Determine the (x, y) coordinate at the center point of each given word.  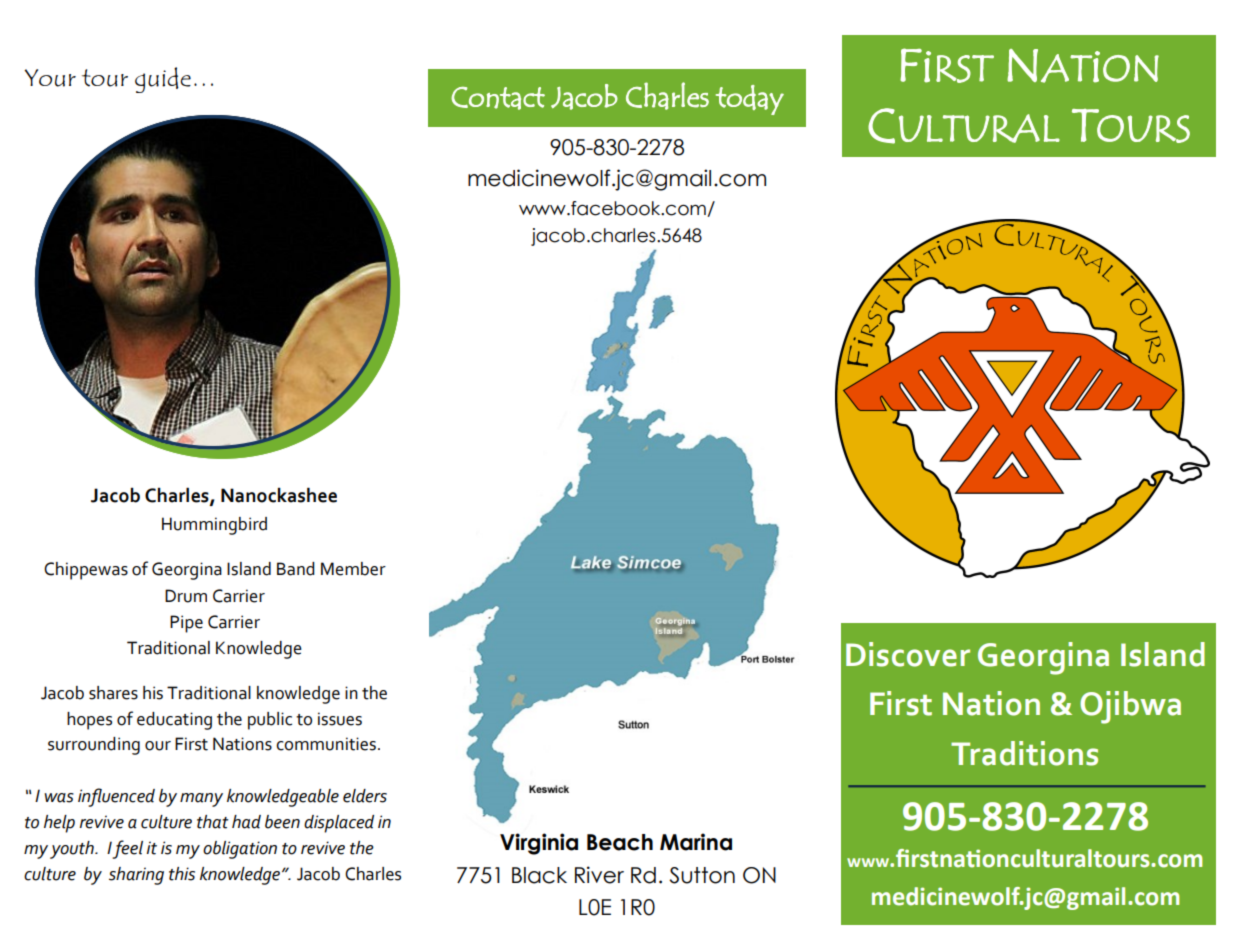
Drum (186, 596)
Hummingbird (214, 526)
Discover (908, 654)
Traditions (1024, 753)
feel (127, 849)
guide (163, 80)
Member (353, 569)
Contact (498, 98)
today (750, 100)
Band (296, 569)
